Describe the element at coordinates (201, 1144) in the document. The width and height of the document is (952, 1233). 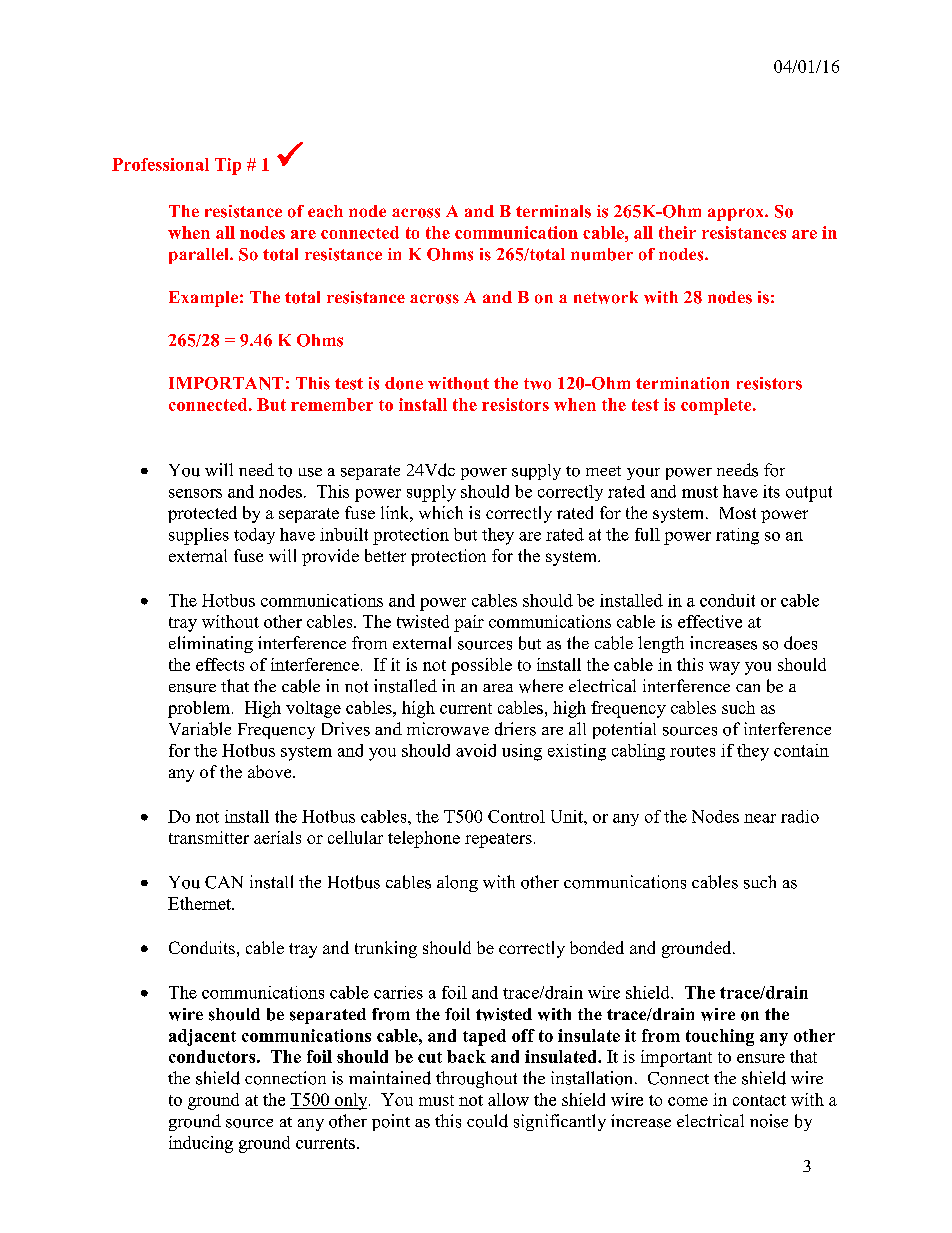
I see `inducing` at that location.
